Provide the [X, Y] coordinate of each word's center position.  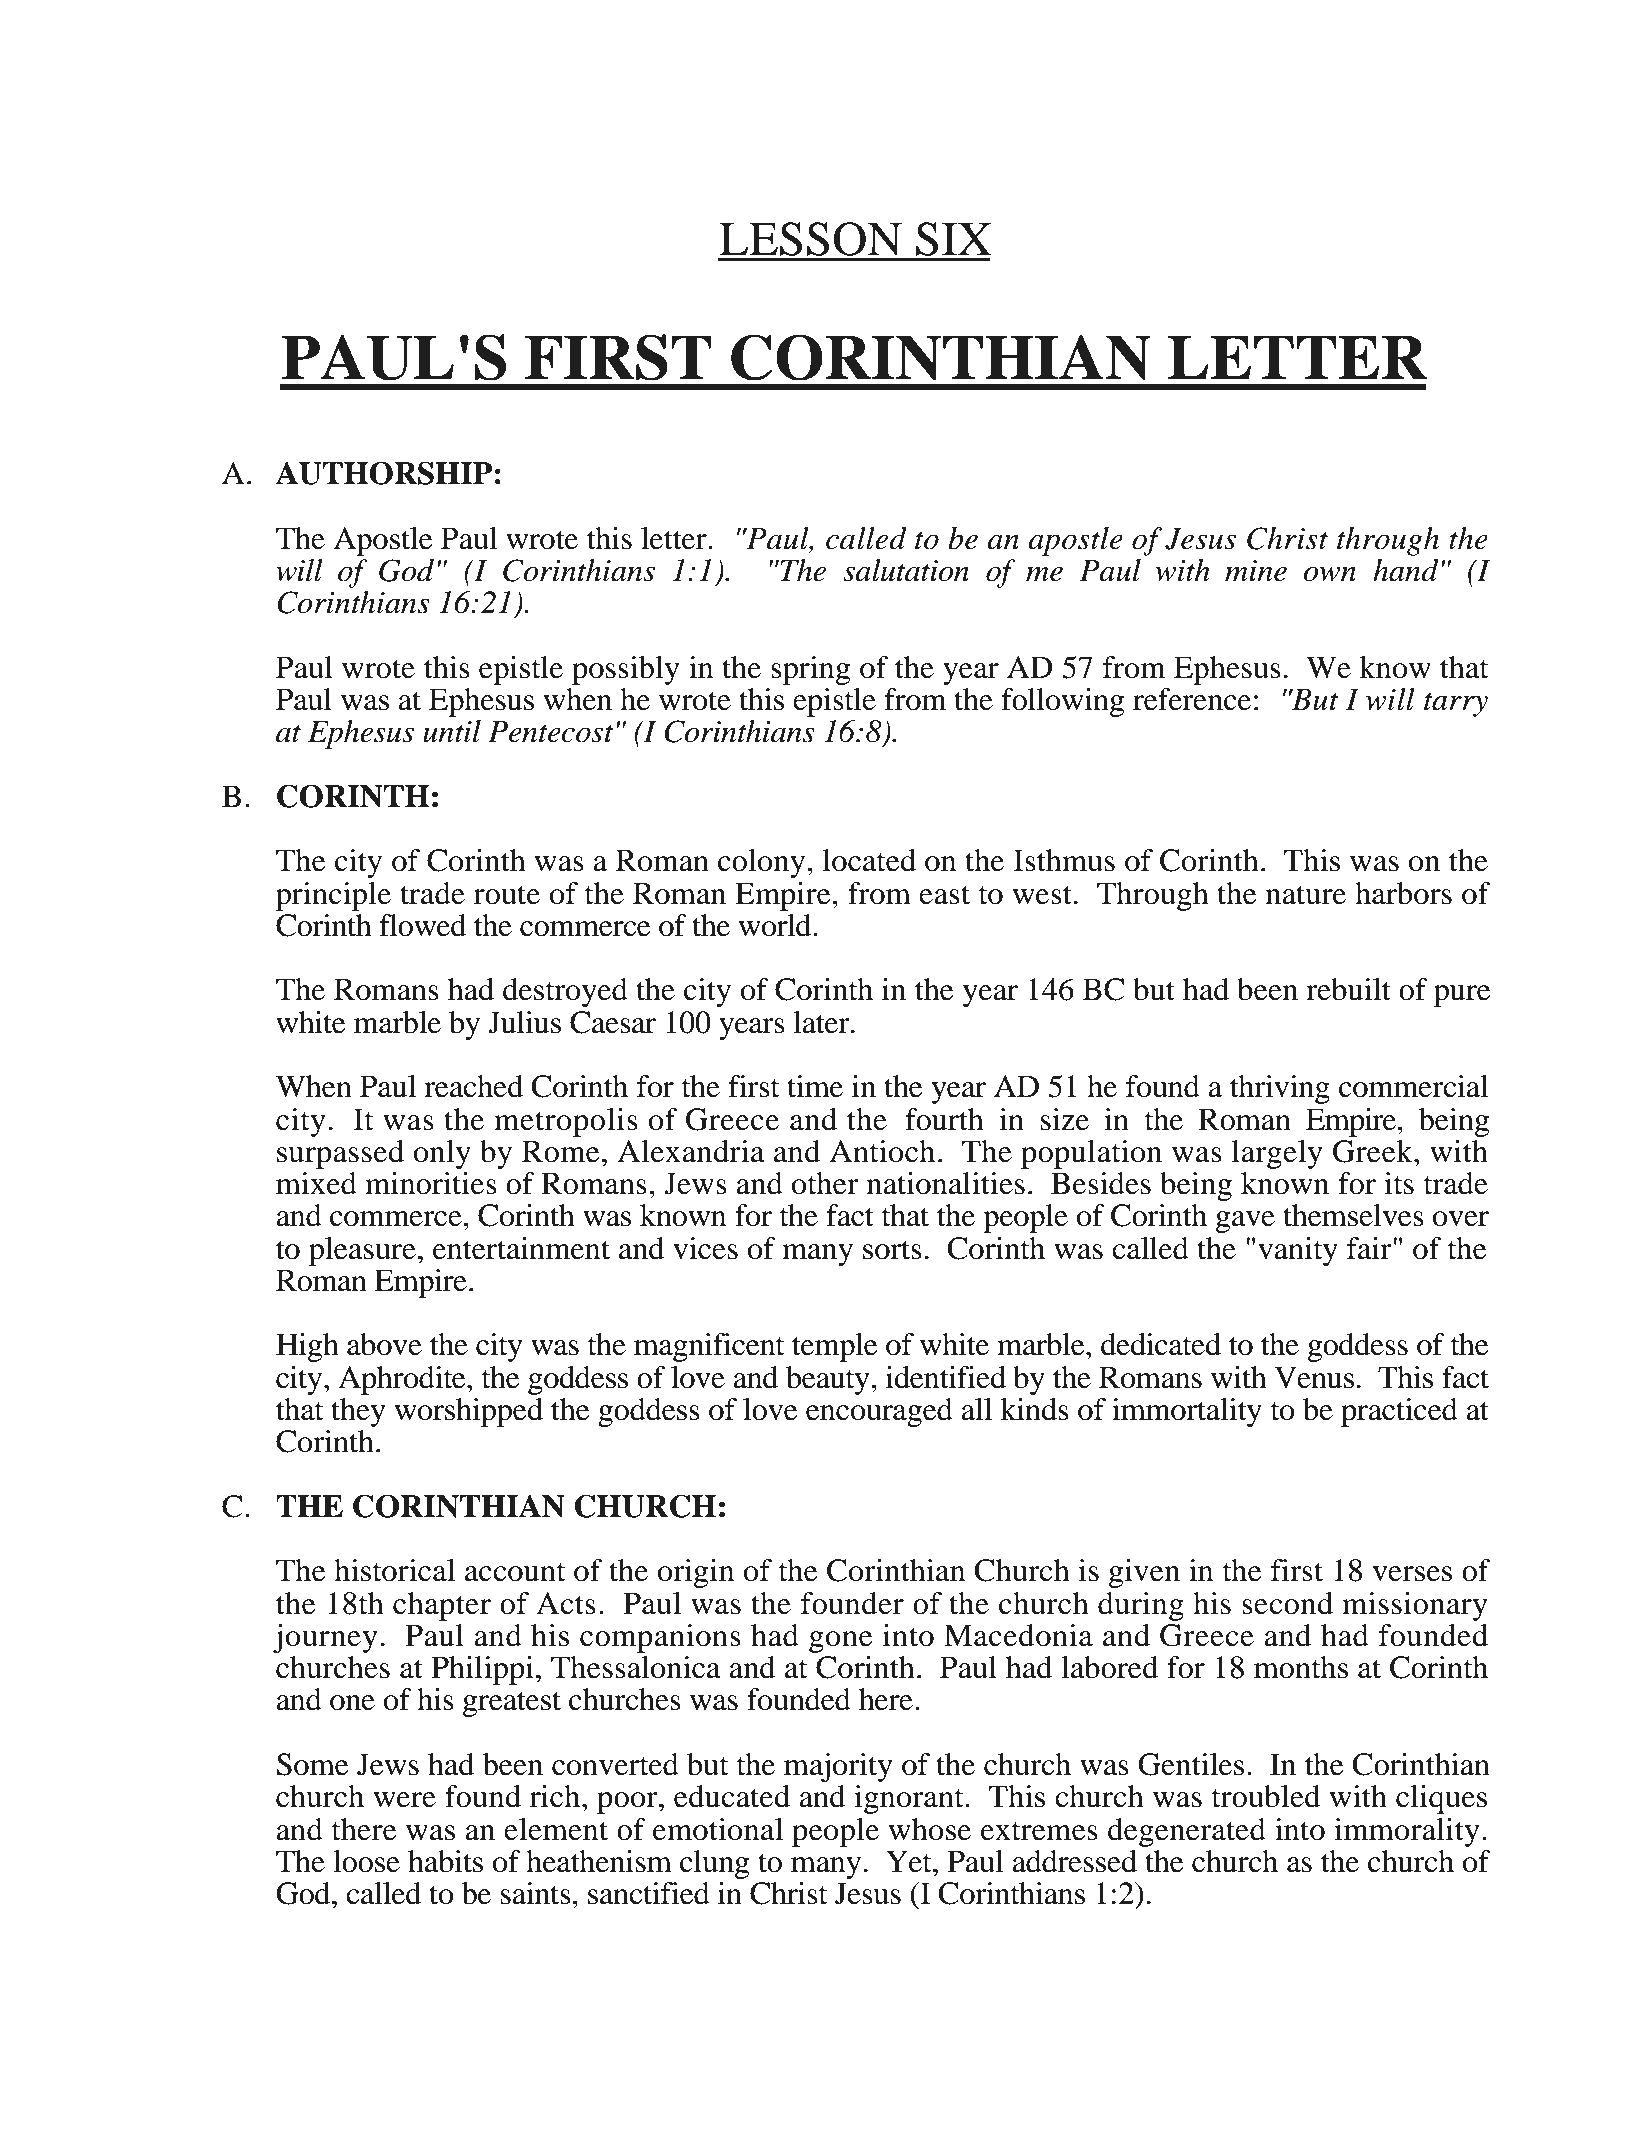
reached [473, 1086]
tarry [1456, 704]
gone [841, 1642]
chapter [442, 1606]
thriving [1280, 1089]
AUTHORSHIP [384, 473]
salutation [906, 570]
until [452, 731]
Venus [1314, 1377]
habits [445, 1861]
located [869, 860]
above [384, 1344]
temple [835, 1347]
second [1287, 1603]
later [822, 1022]
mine [1256, 571]
